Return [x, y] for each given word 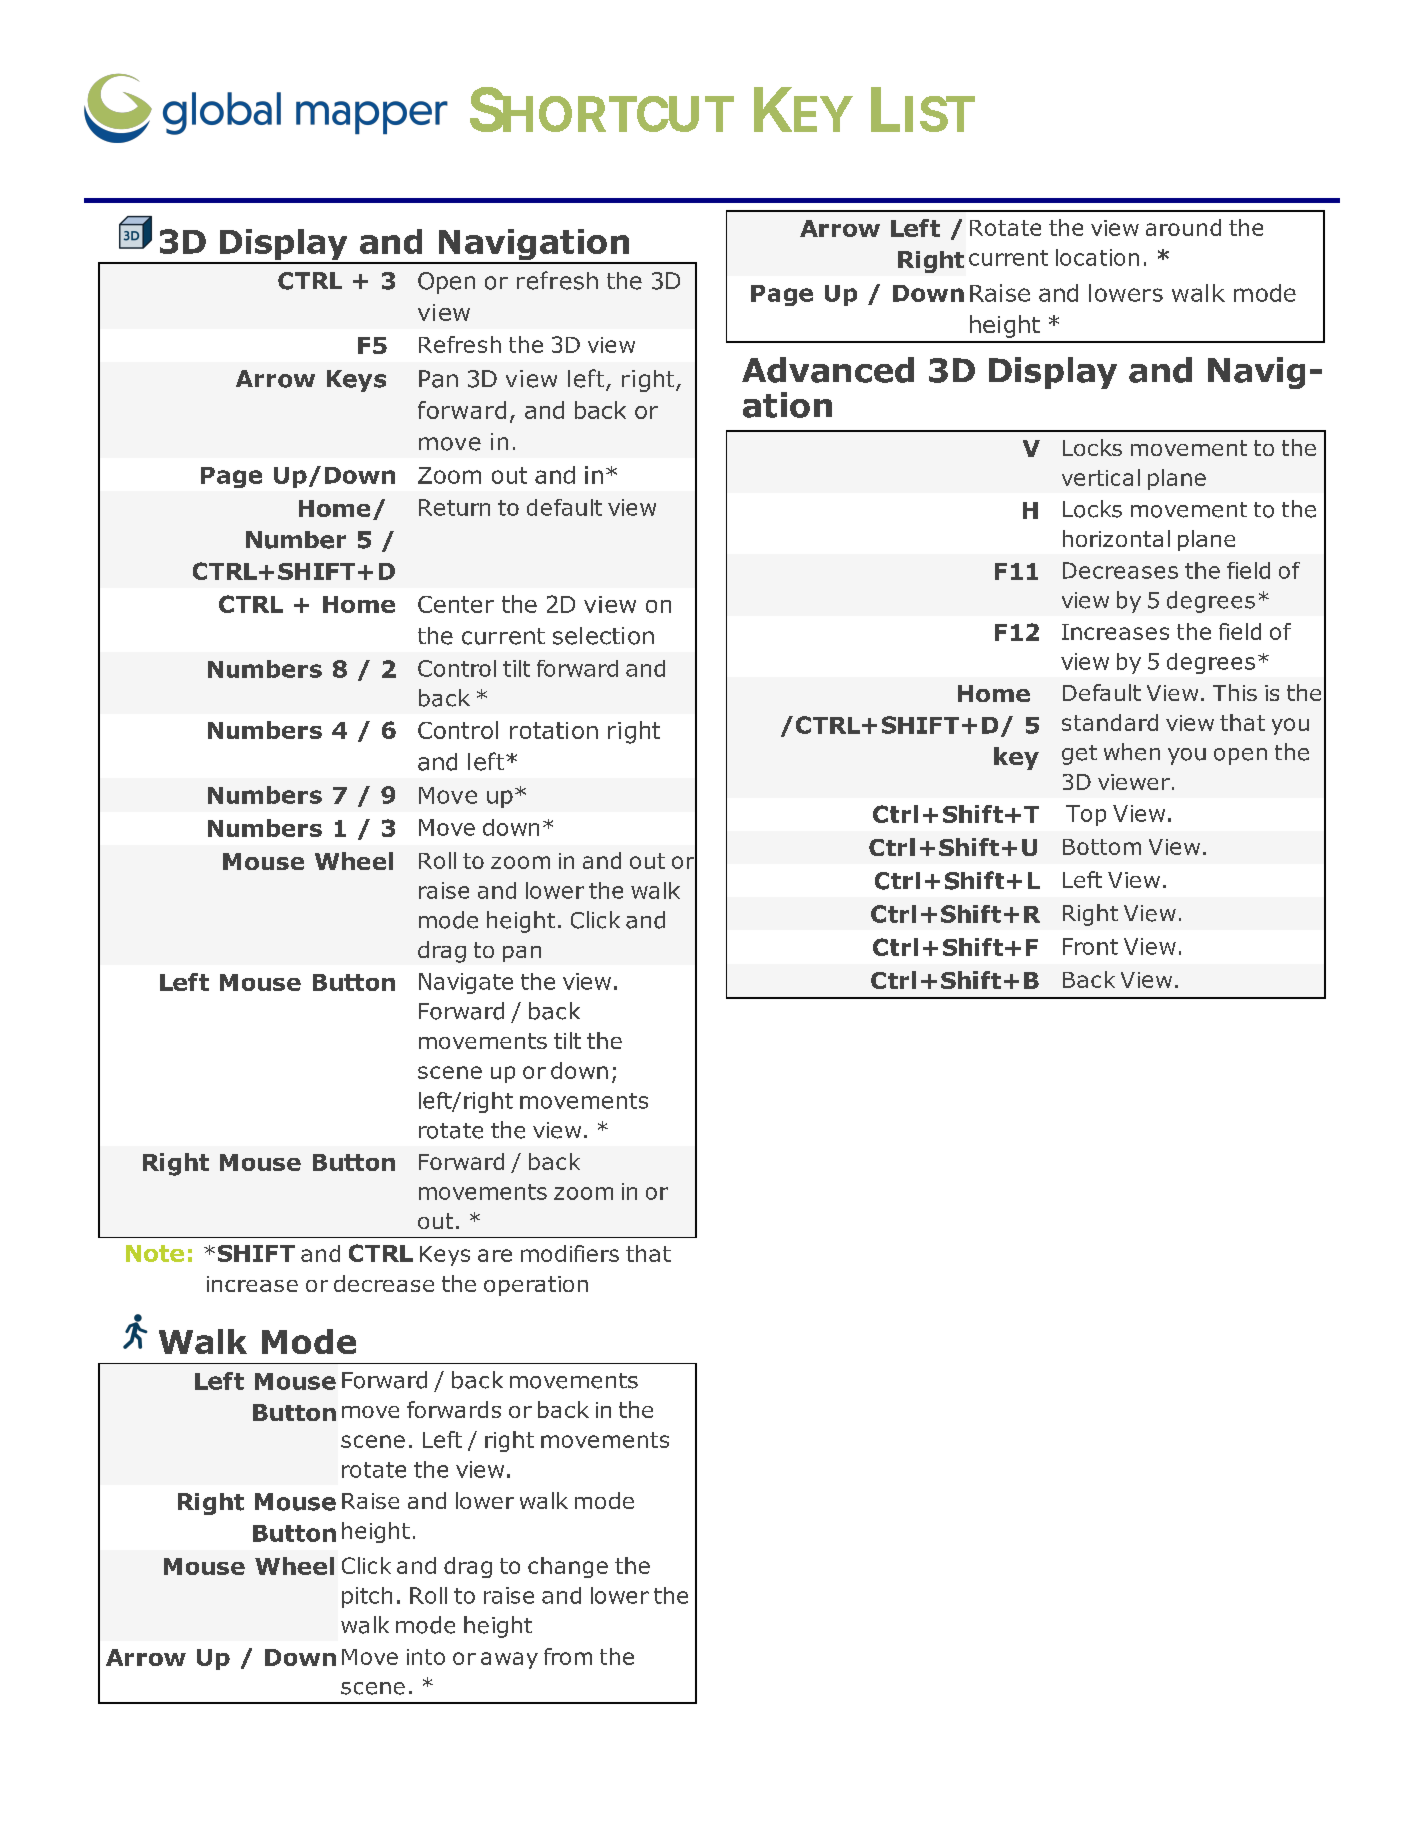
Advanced [828, 370]
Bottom [1102, 847]
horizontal [1116, 538]
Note [155, 1253]
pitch [367, 1597]
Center [456, 604]
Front [1090, 946]
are [495, 1255]
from [568, 1656]
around [1183, 227]
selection [603, 636]
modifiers [570, 1253]
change [568, 1567]
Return [454, 507]
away [509, 1660]
